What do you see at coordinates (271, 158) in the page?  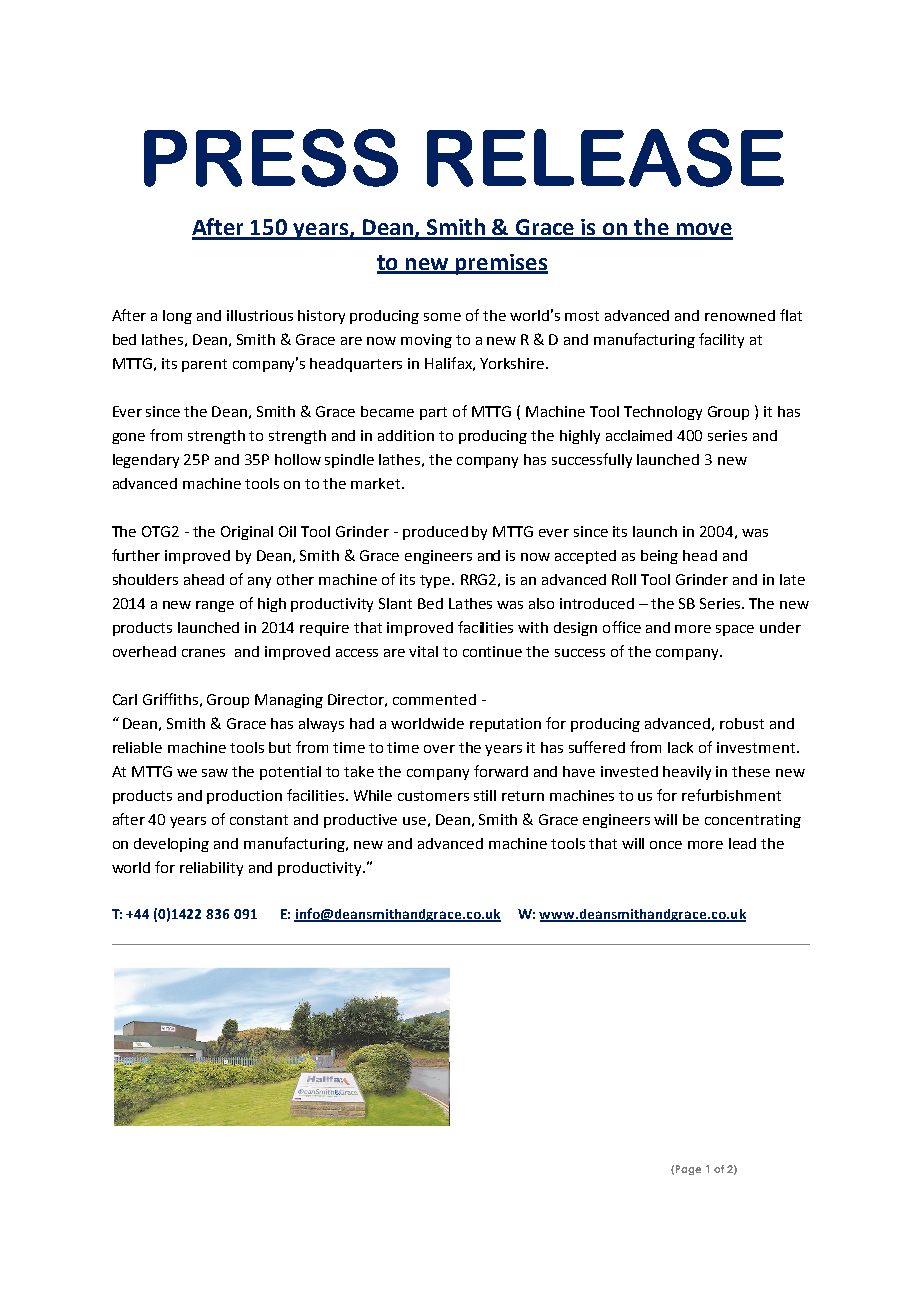 I see `PRESS` at bounding box center [271, 158].
